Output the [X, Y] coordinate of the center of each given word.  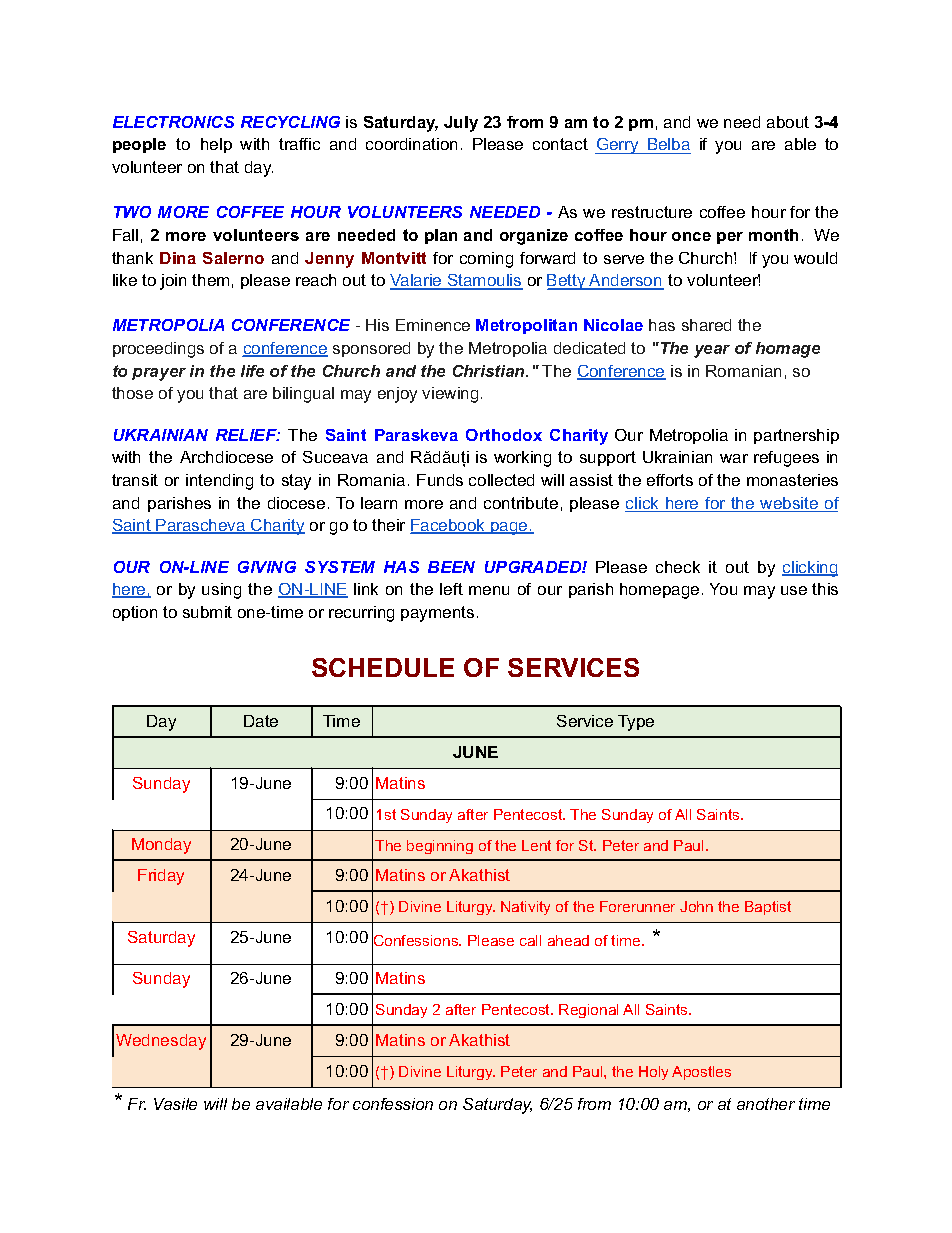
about [788, 122]
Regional [588, 1011]
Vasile [175, 1104]
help [216, 145]
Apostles [701, 1073]
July [461, 124]
